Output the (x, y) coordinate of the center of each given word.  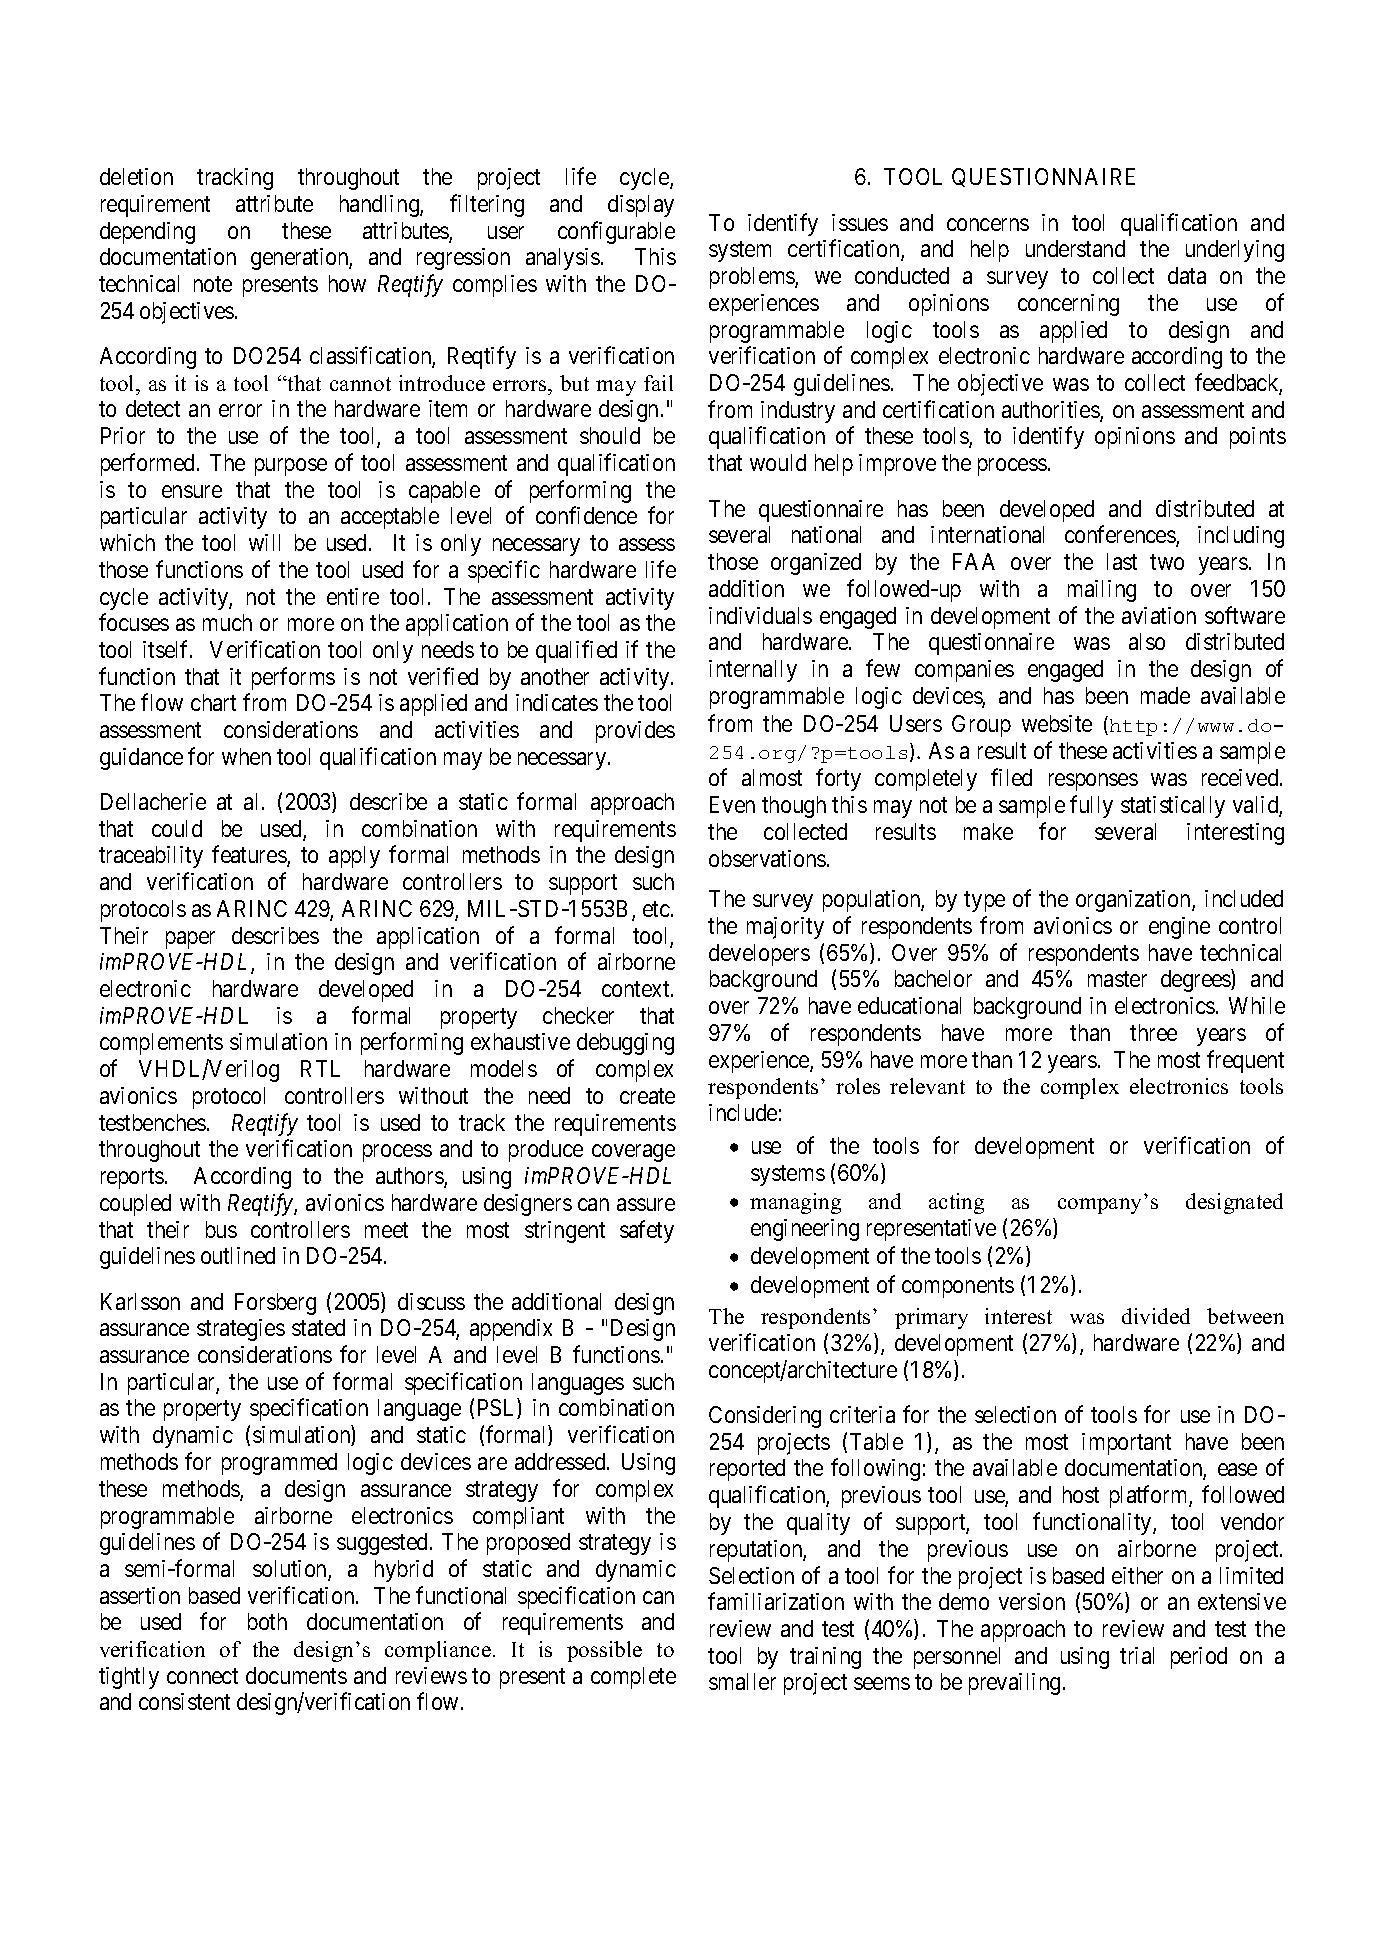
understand (1075, 248)
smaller (742, 1681)
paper (190, 940)
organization (1134, 901)
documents (296, 1675)
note (213, 284)
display (641, 206)
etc (656, 909)
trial (1137, 1655)
